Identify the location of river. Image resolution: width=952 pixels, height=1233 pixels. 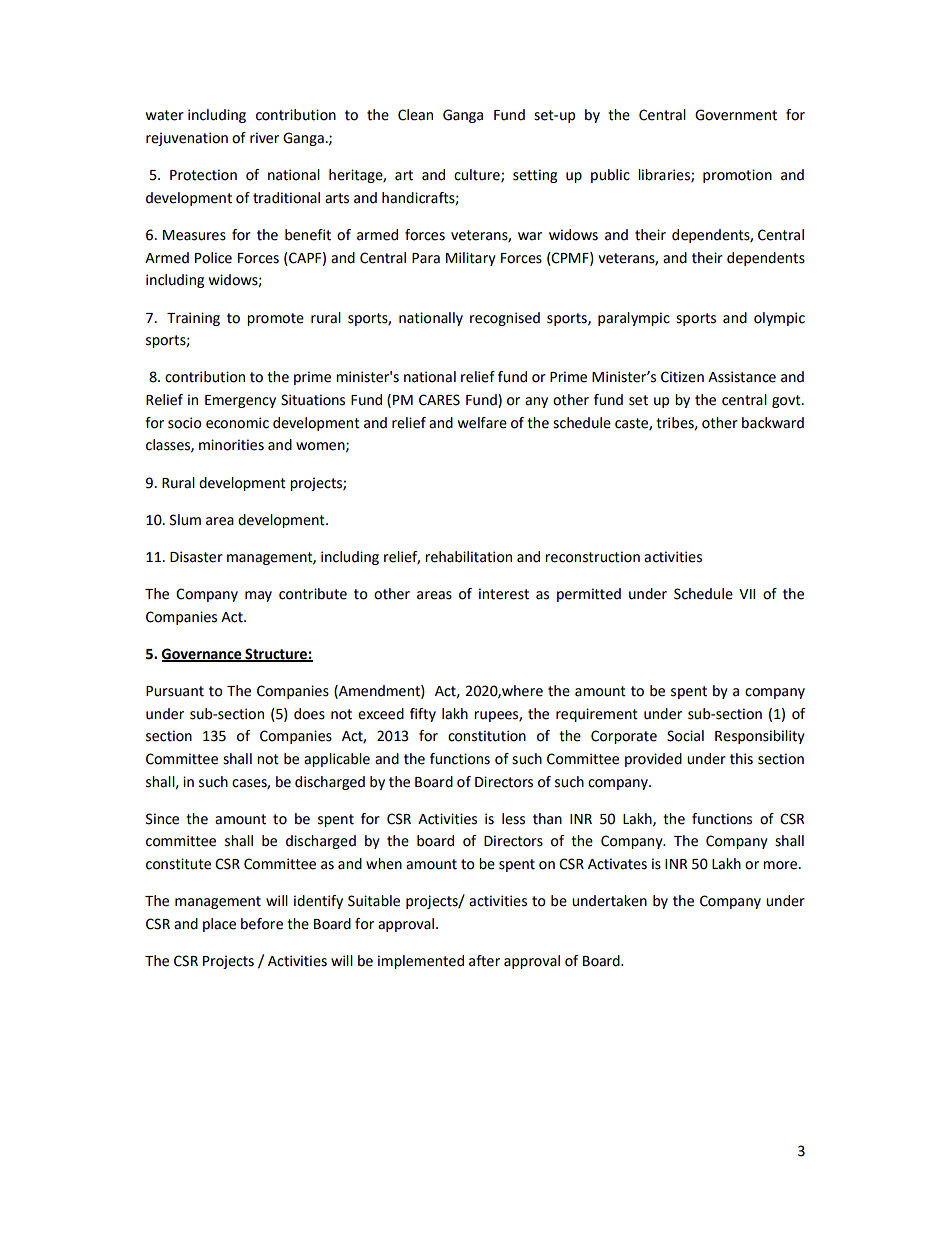
(264, 138).
